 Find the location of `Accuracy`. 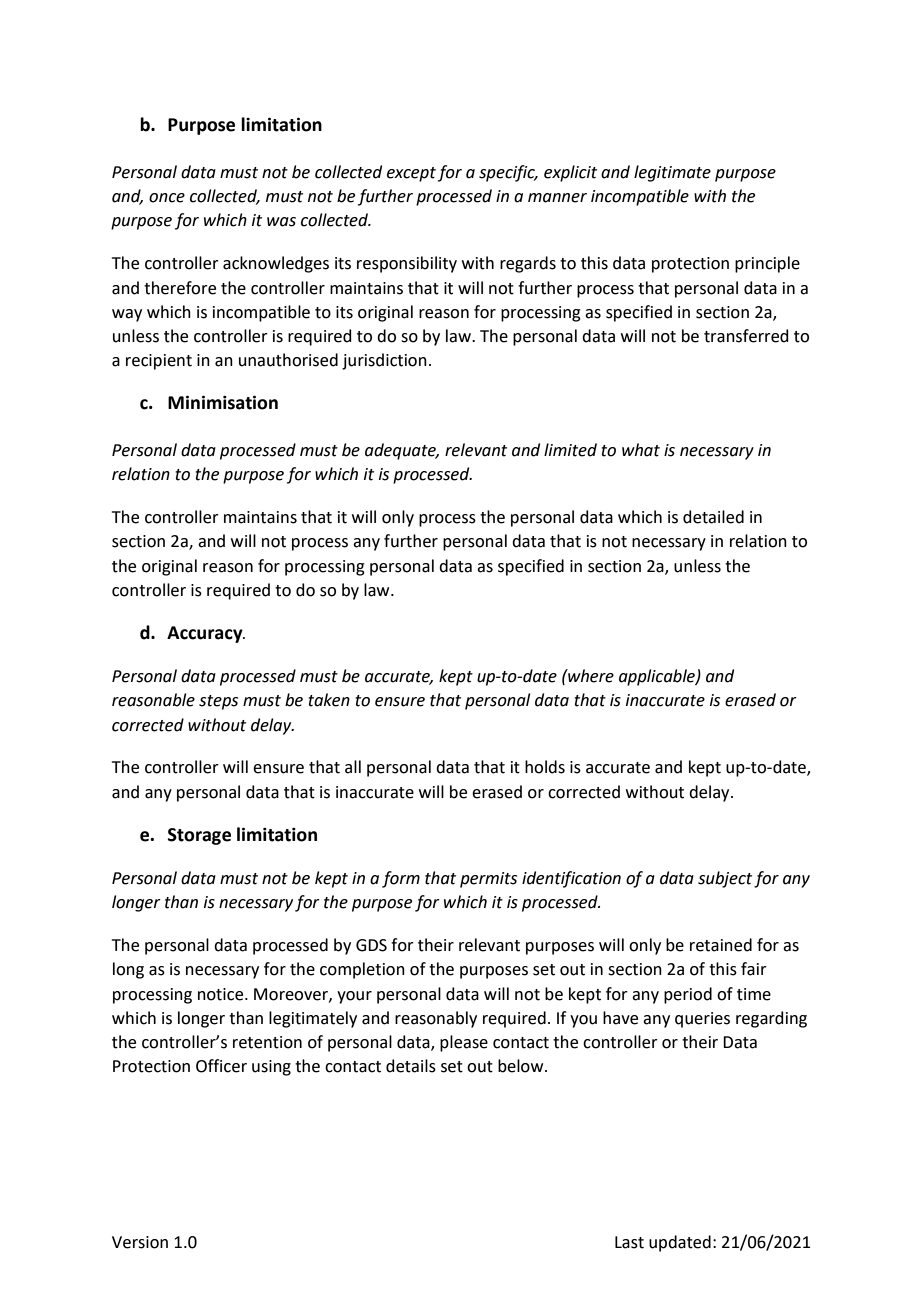

Accuracy is located at coordinates (206, 634).
